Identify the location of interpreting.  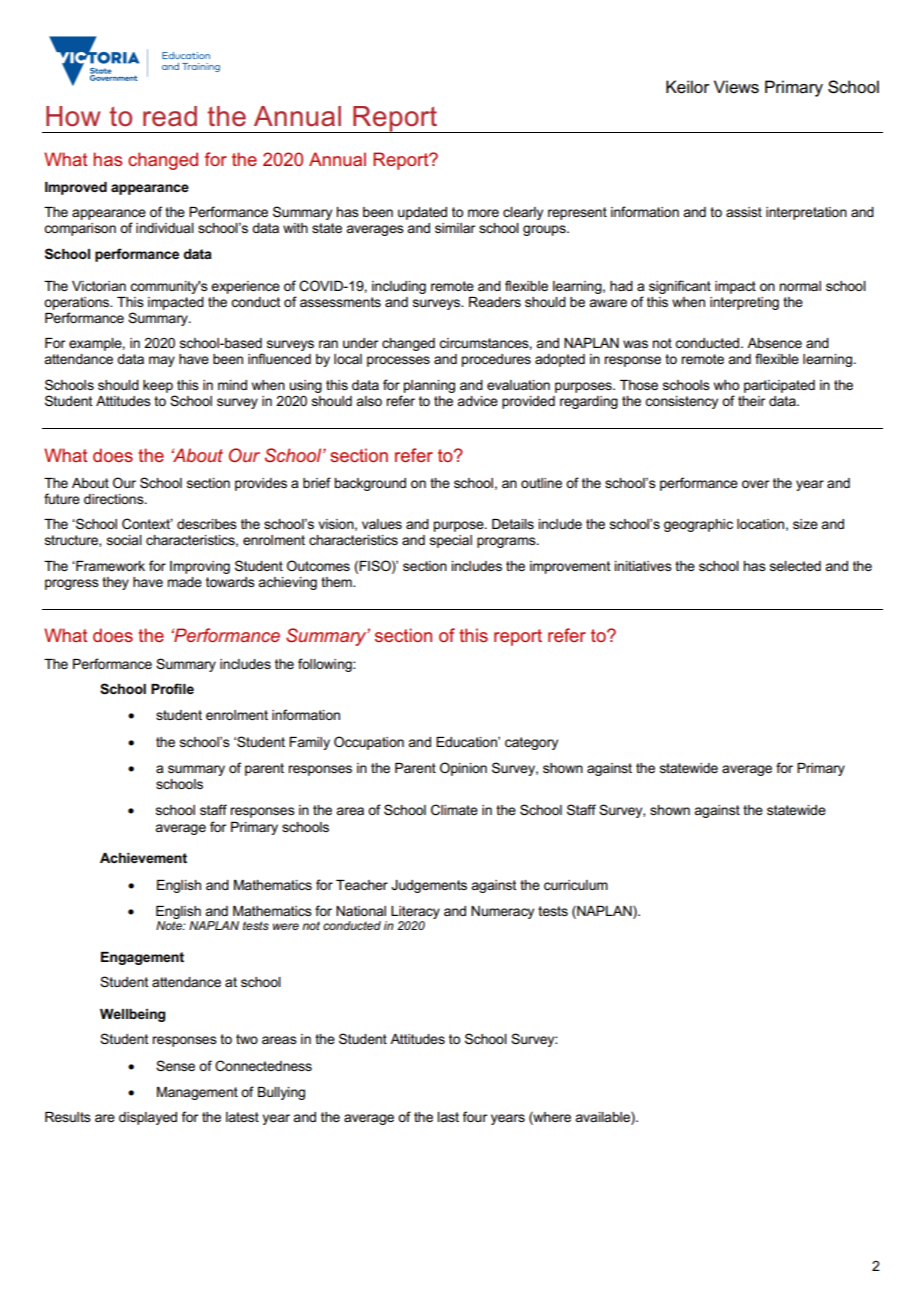
(744, 303).
